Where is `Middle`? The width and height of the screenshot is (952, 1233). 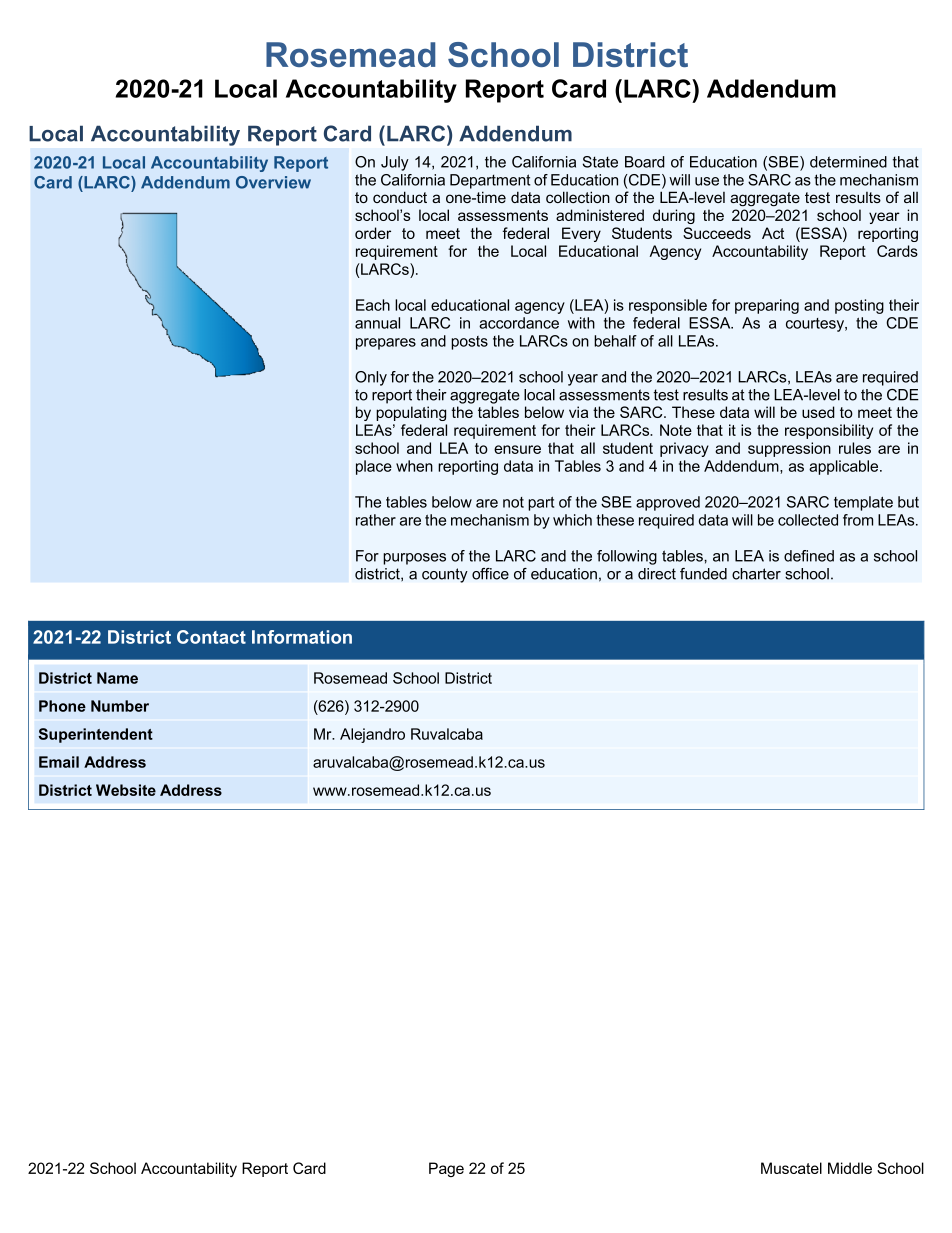
Middle is located at coordinates (850, 1168).
